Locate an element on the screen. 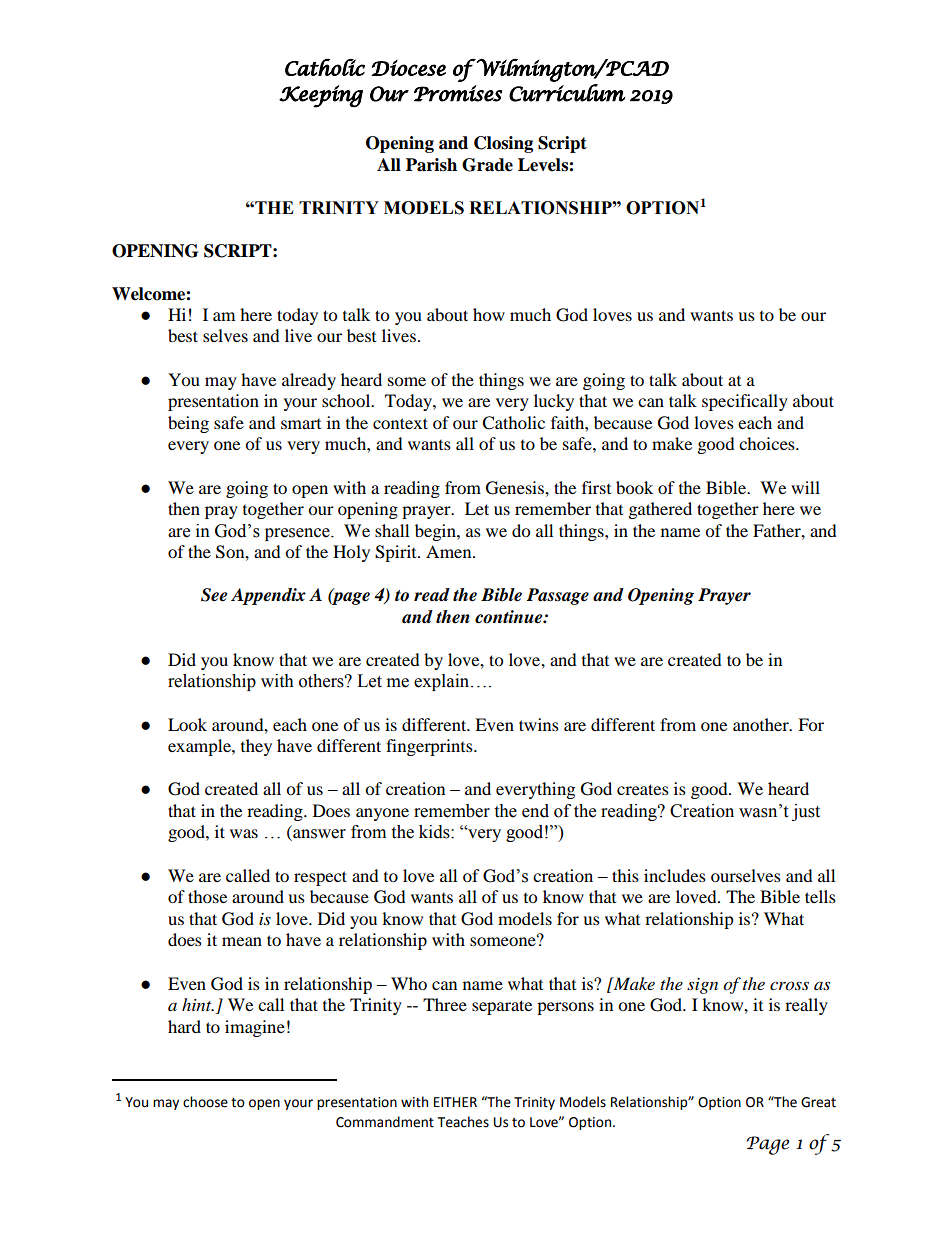 The width and height of the screenshot is (952, 1233). choose is located at coordinates (205, 1102).
